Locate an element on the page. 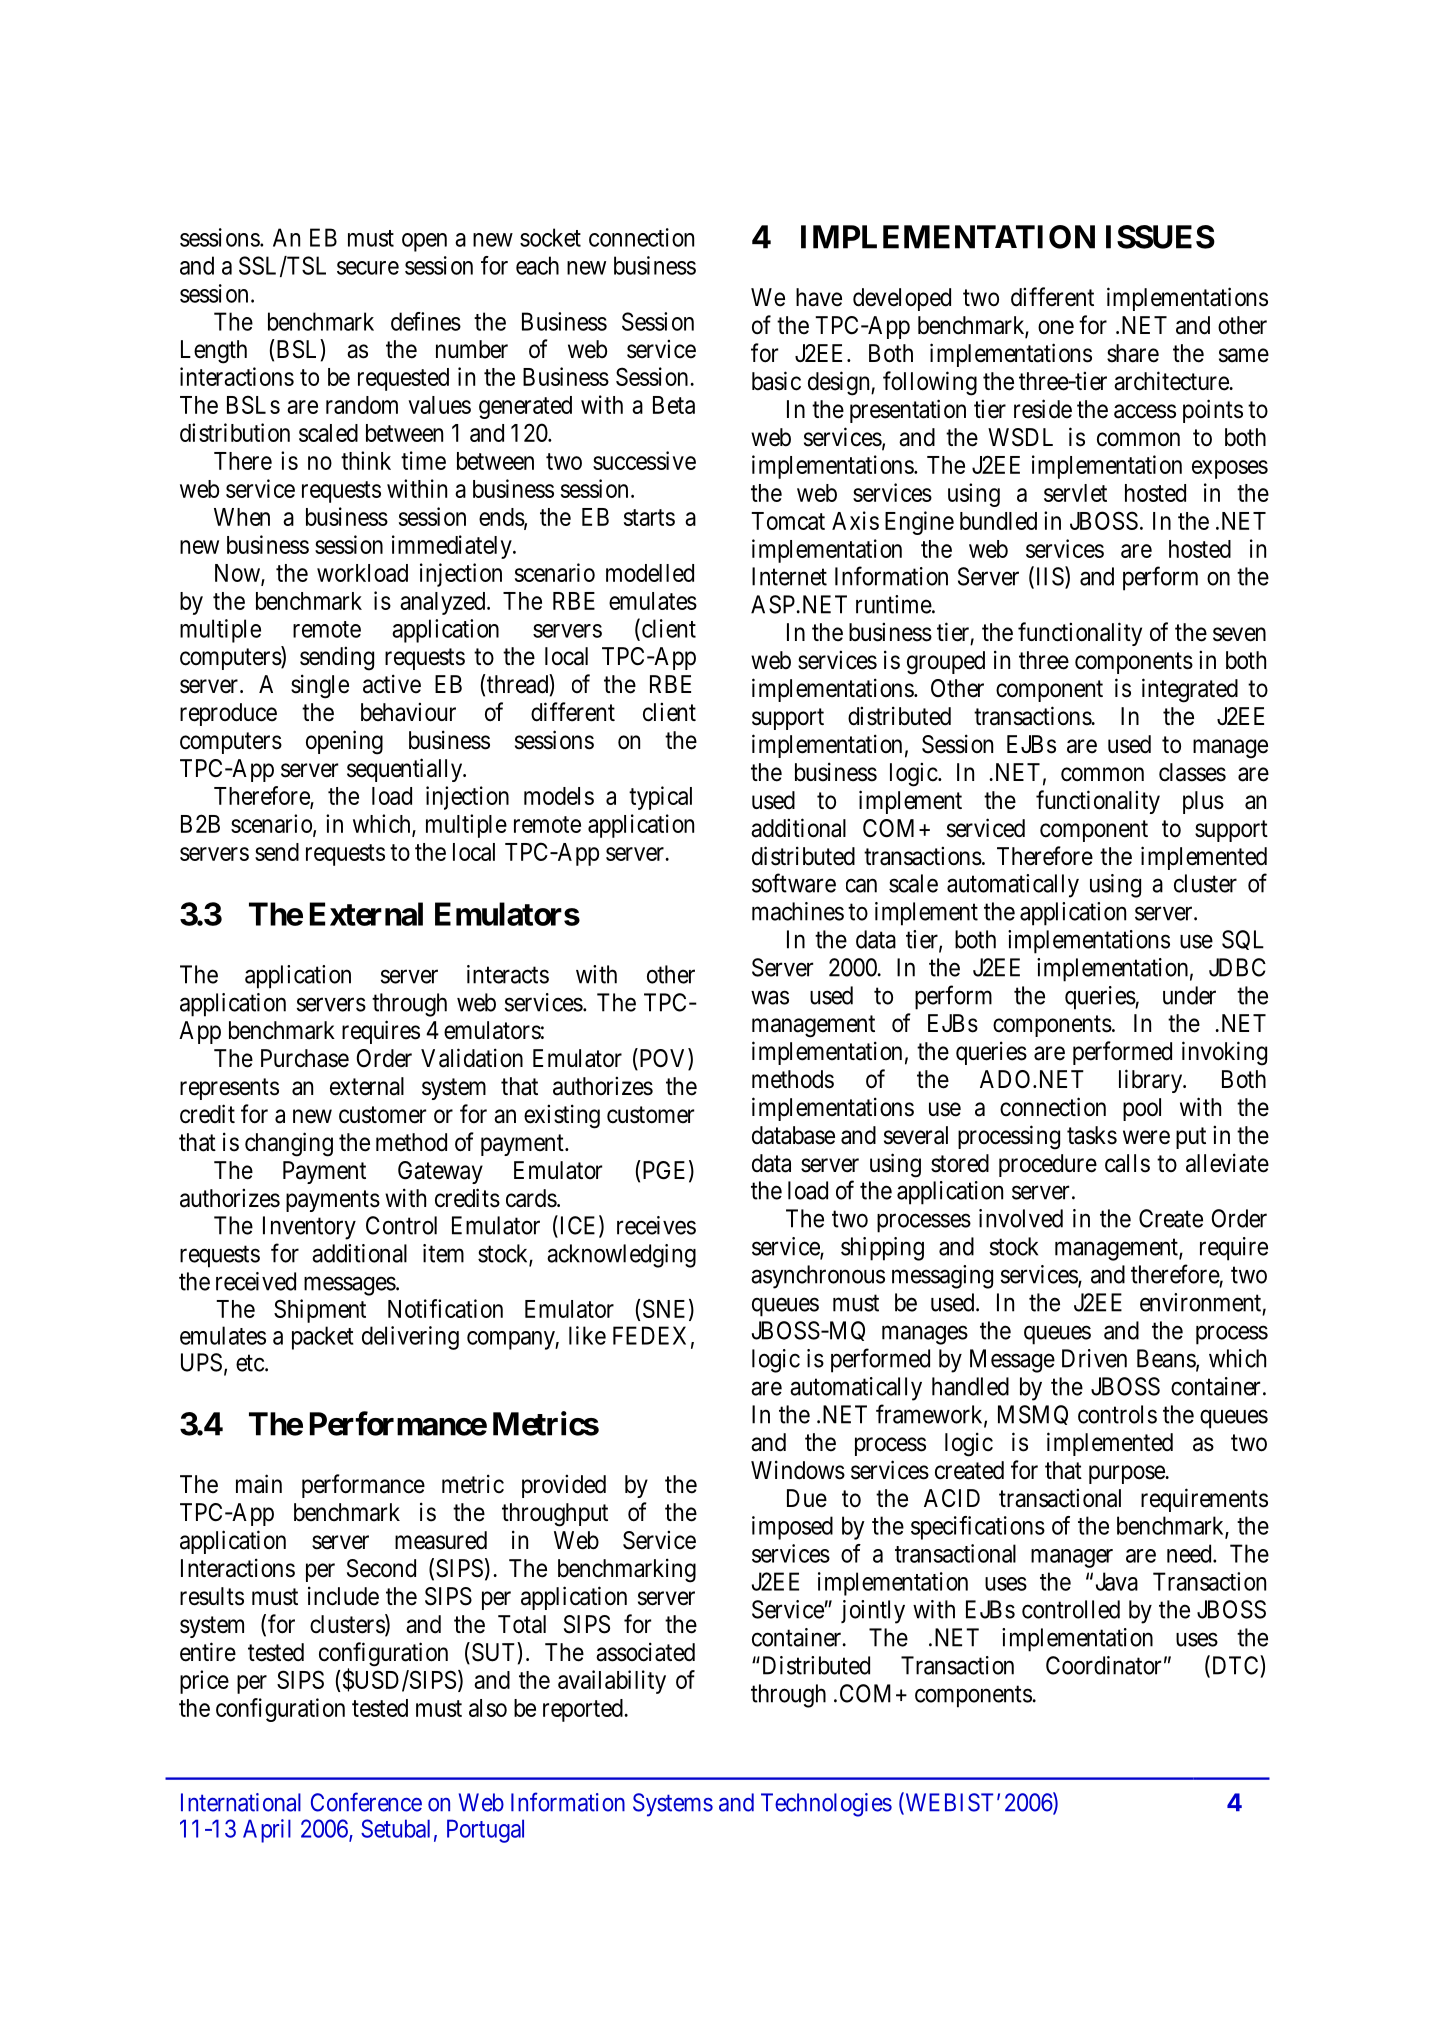 The height and width of the document is (2042, 1445). Coordinator is located at coordinates (1103, 1665).
